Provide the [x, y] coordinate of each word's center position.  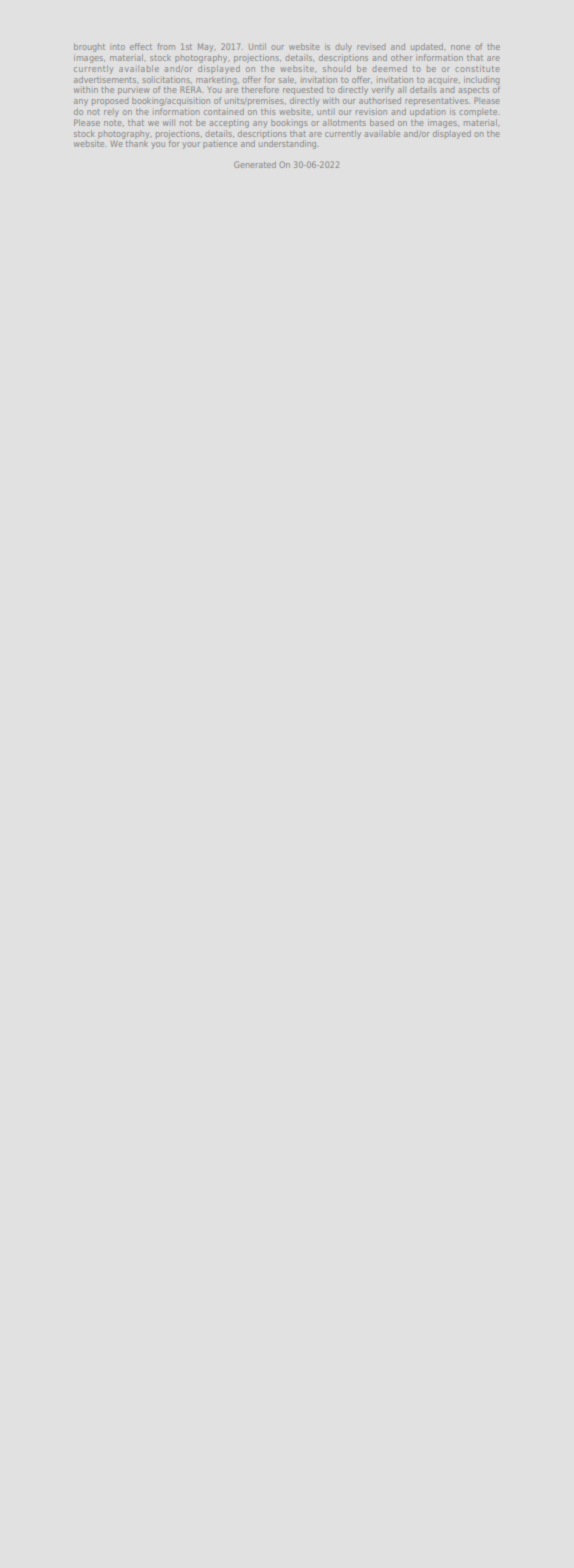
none [460, 47]
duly [343, 47]
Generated [255, 164]
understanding [287, 144]
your [191, 145]
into [117, 47]
